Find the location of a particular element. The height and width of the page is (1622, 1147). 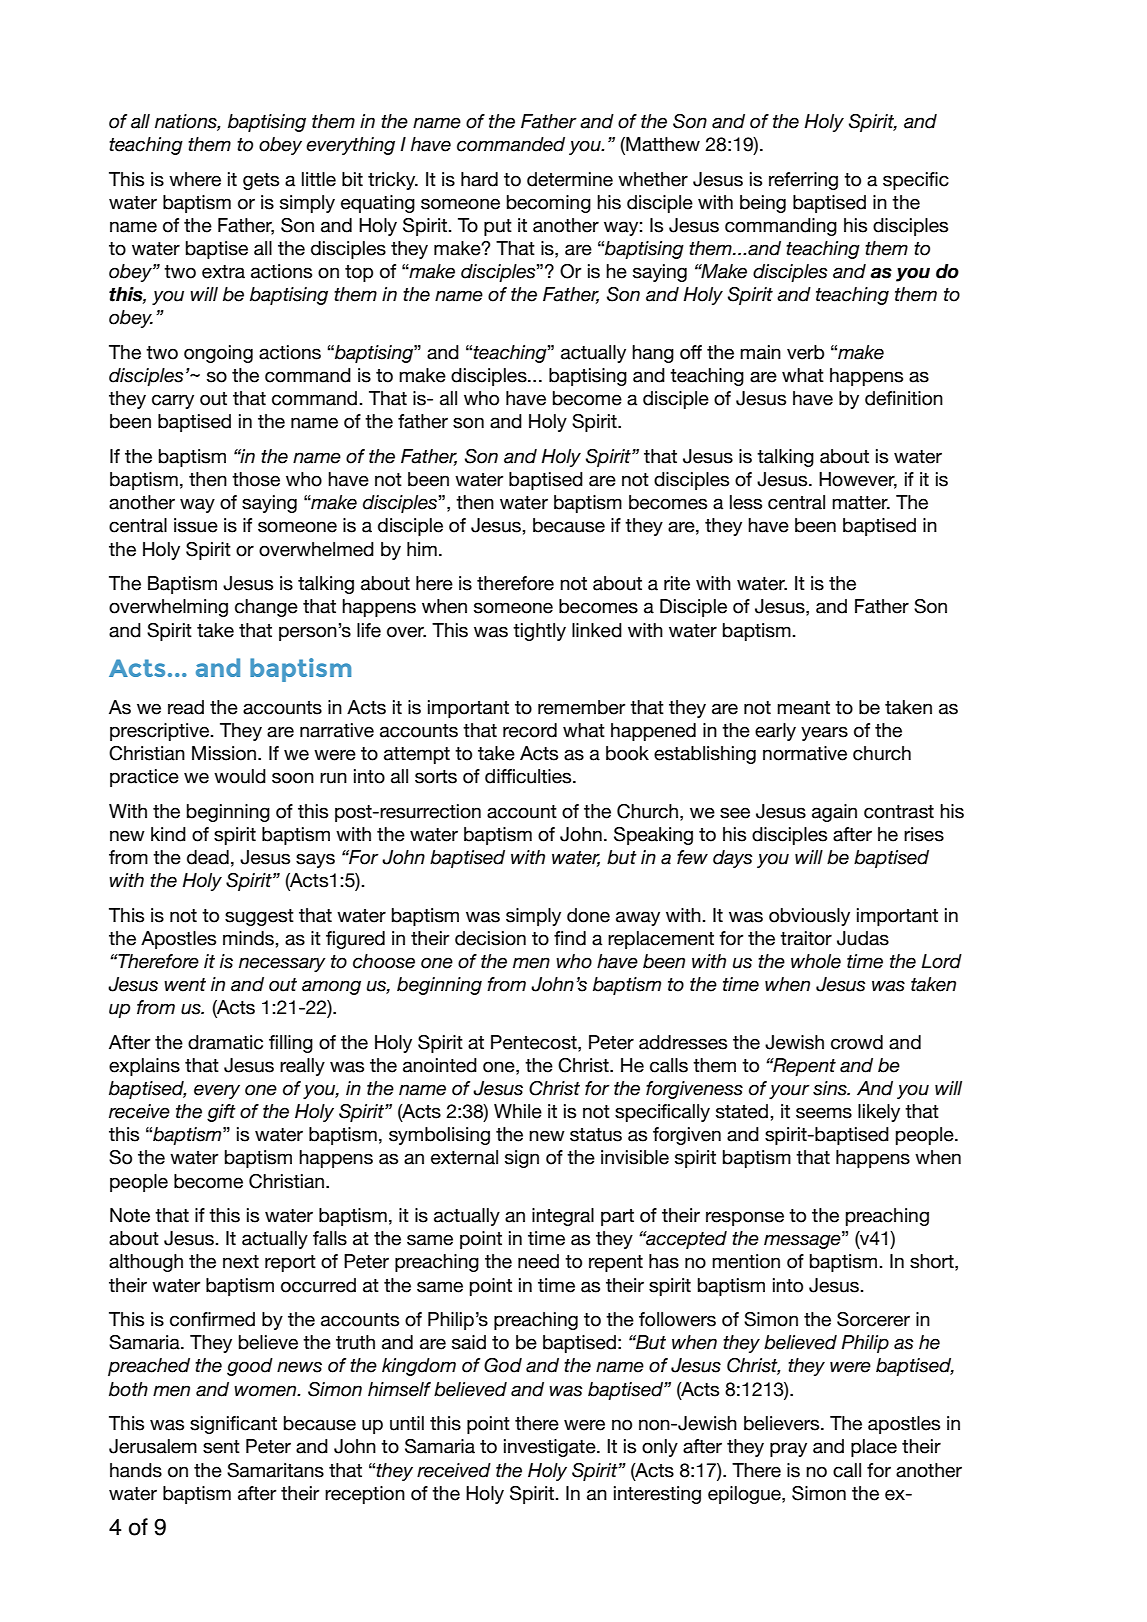

gets is located at coordinates (261, 181).
